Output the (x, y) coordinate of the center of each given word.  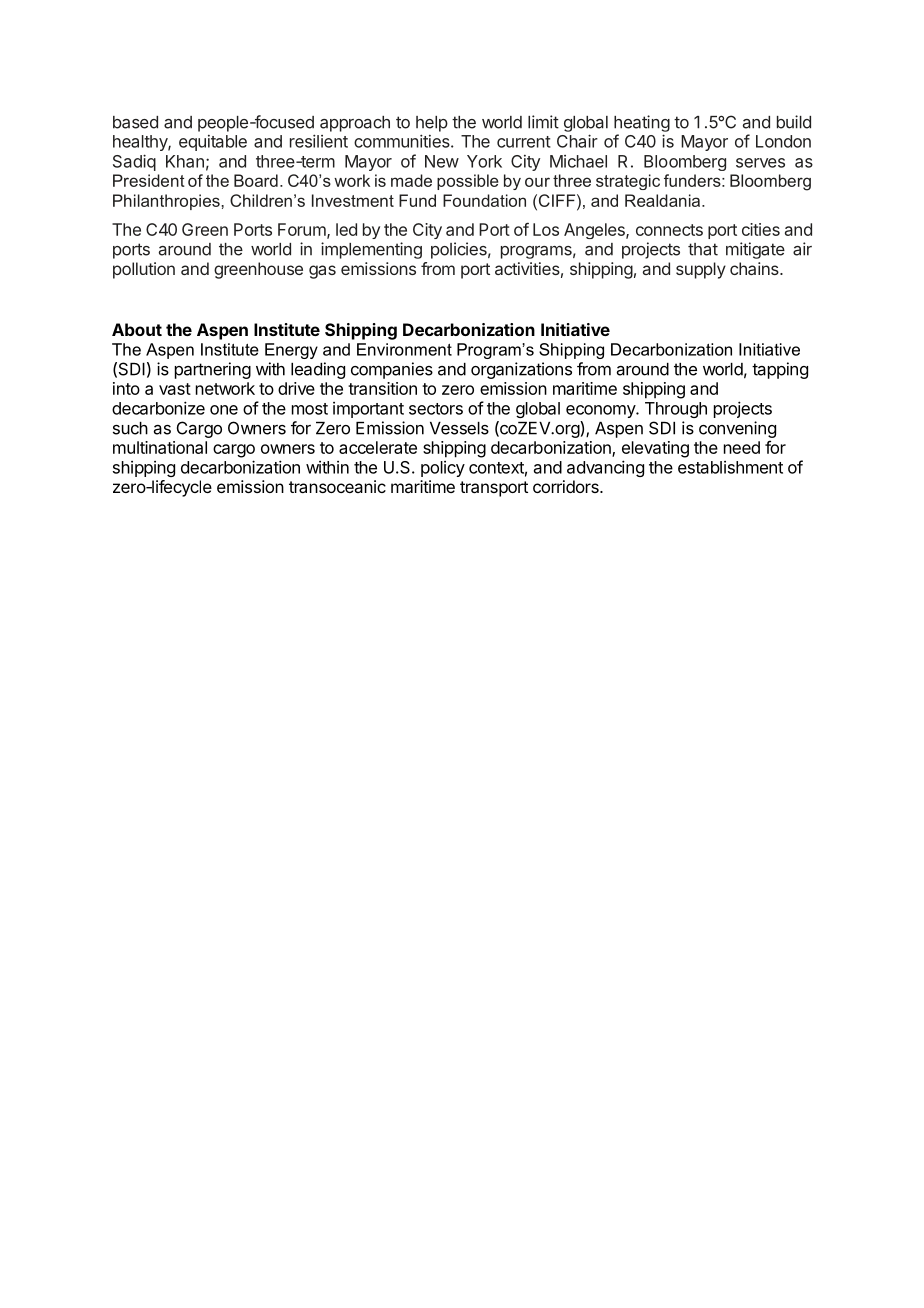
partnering (213, 370)
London (783, 141)
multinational (160, 447)
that (703, 249)
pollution (144, 270)
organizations (521, 370)
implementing (371, 250)
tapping (780, 370)
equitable (213, 143)
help (432, 124)
